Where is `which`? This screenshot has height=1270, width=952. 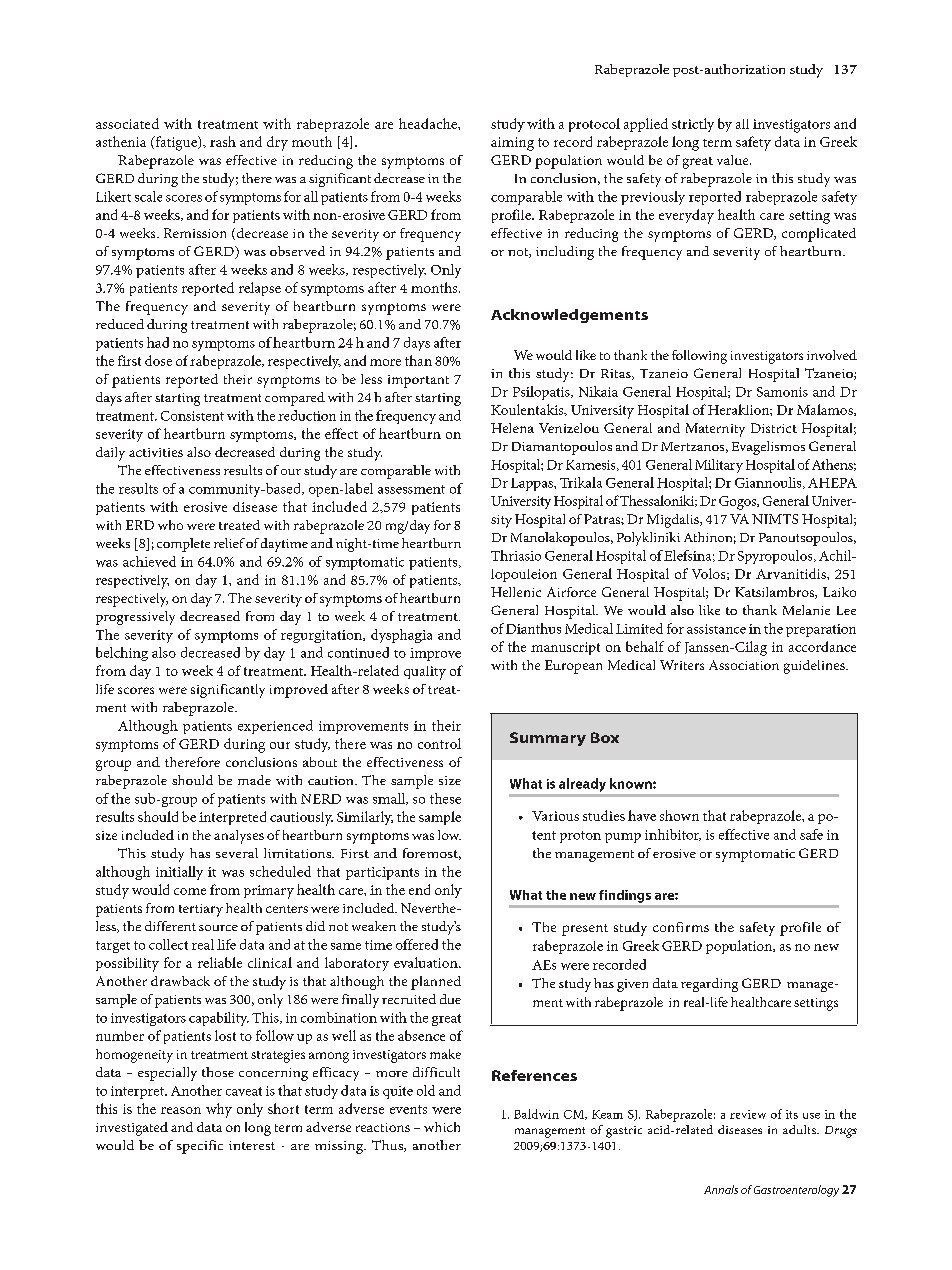 which is located at coordinates (442, 1127).
